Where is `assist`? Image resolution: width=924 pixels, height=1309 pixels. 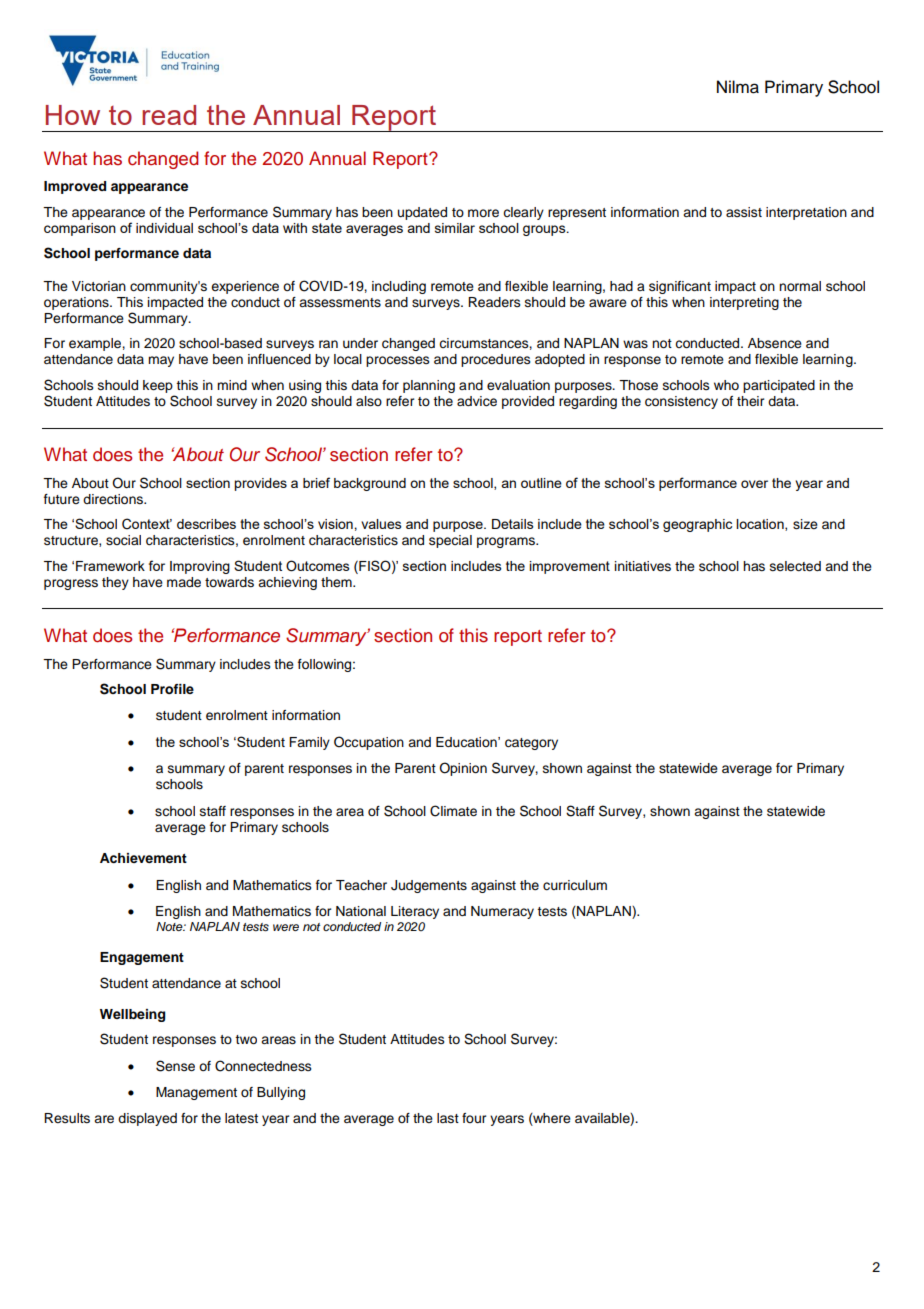
assist is located at coordinates (744, 212).
